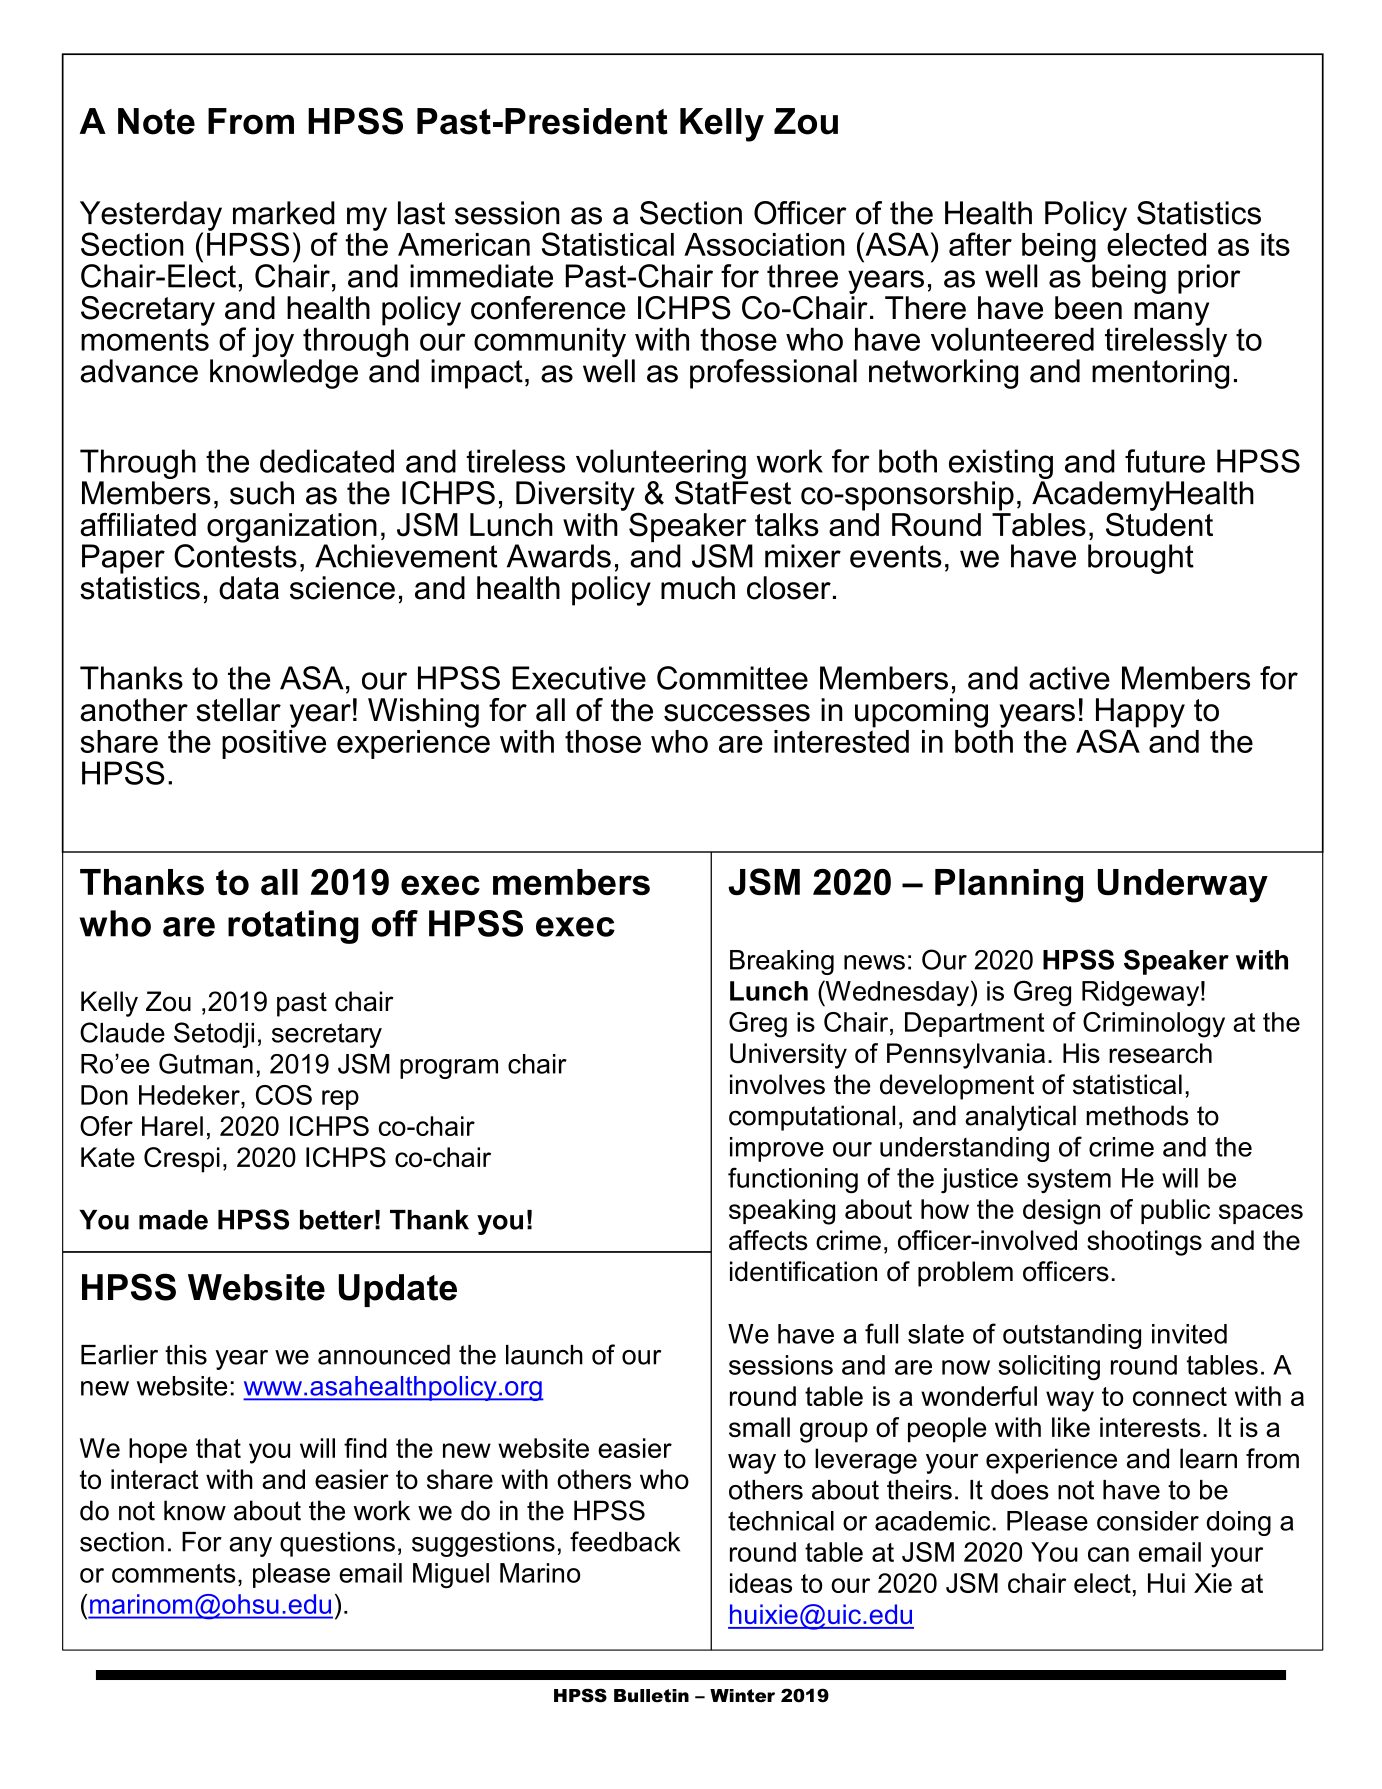  What do you see at coordinates (284, 1095) in the document?
I see `COS` at bounding box center [284, 1095].
